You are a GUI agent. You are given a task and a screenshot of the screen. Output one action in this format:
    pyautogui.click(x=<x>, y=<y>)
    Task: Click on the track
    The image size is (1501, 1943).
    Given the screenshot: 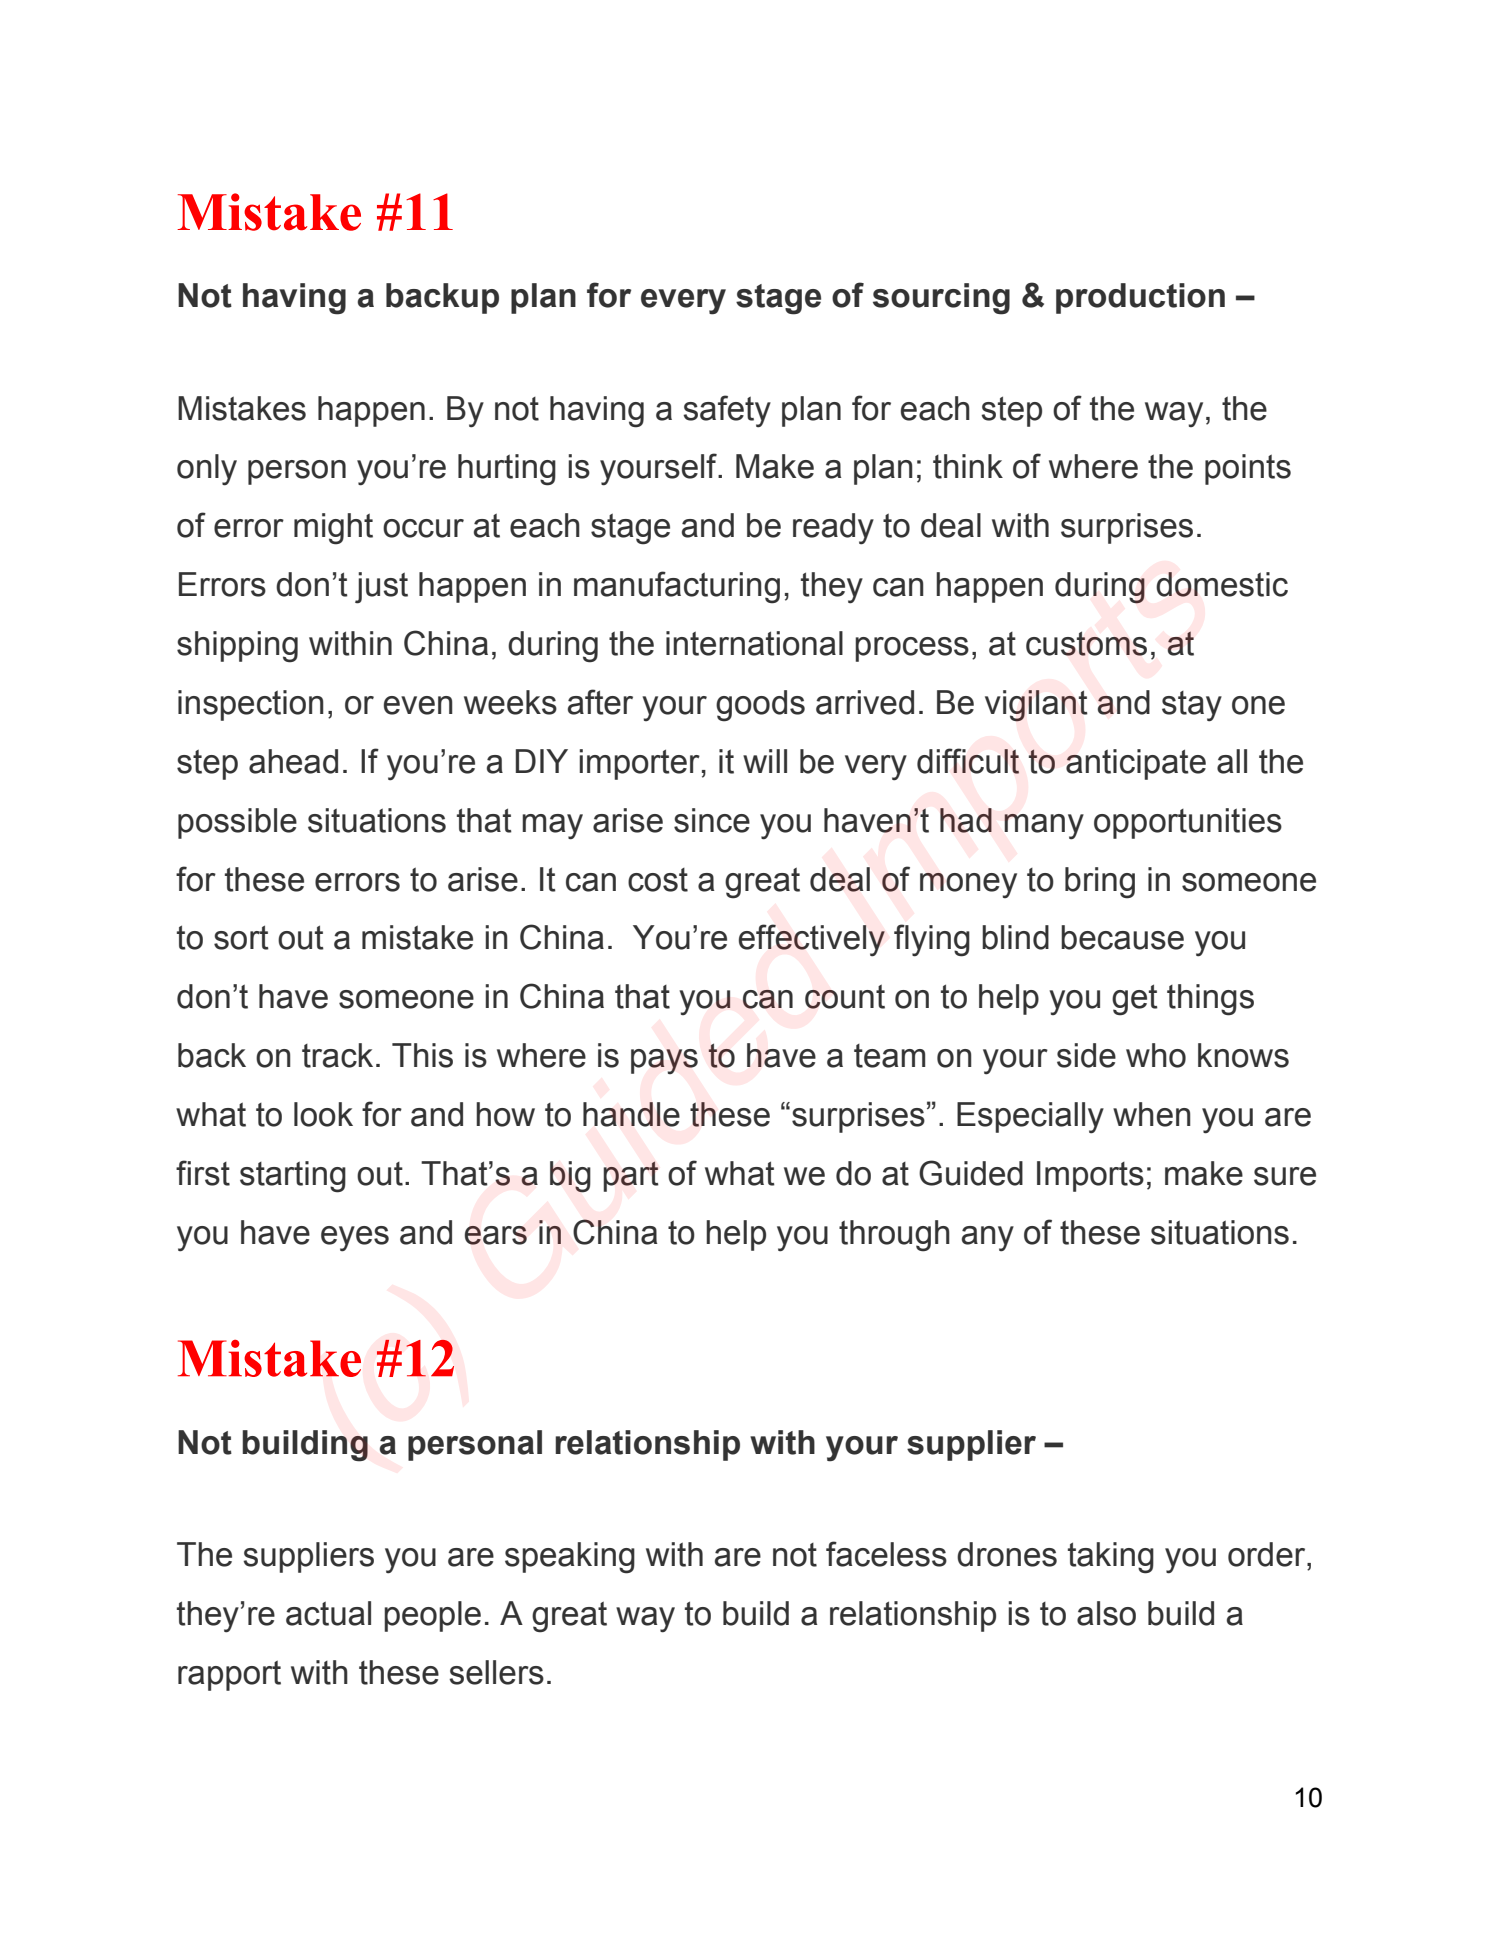 What is the action you would take?
    pyautogui.click(x=337, y=1055)
